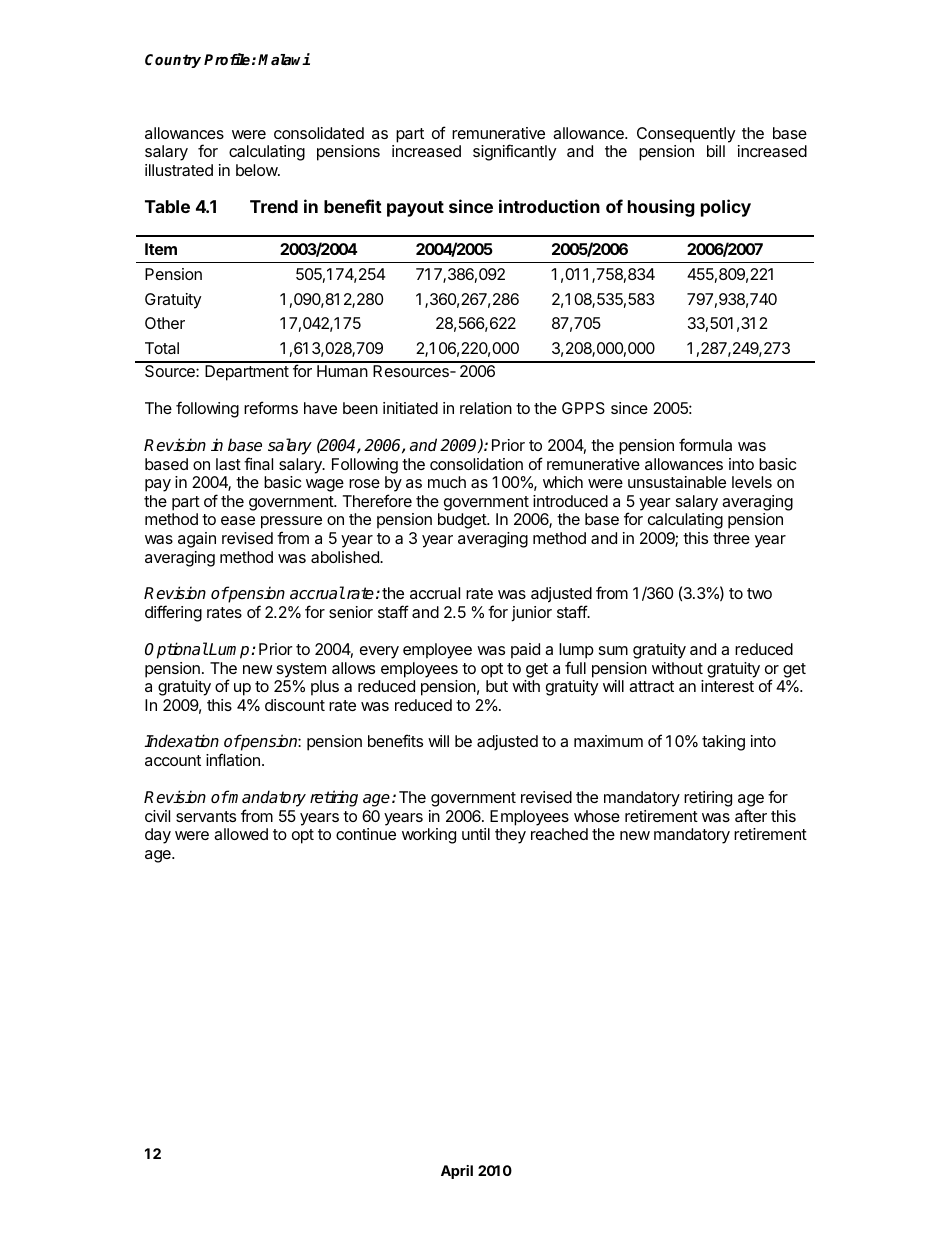 This document has height=1233, width=952. I want to click on differing, so click(173, 613).
